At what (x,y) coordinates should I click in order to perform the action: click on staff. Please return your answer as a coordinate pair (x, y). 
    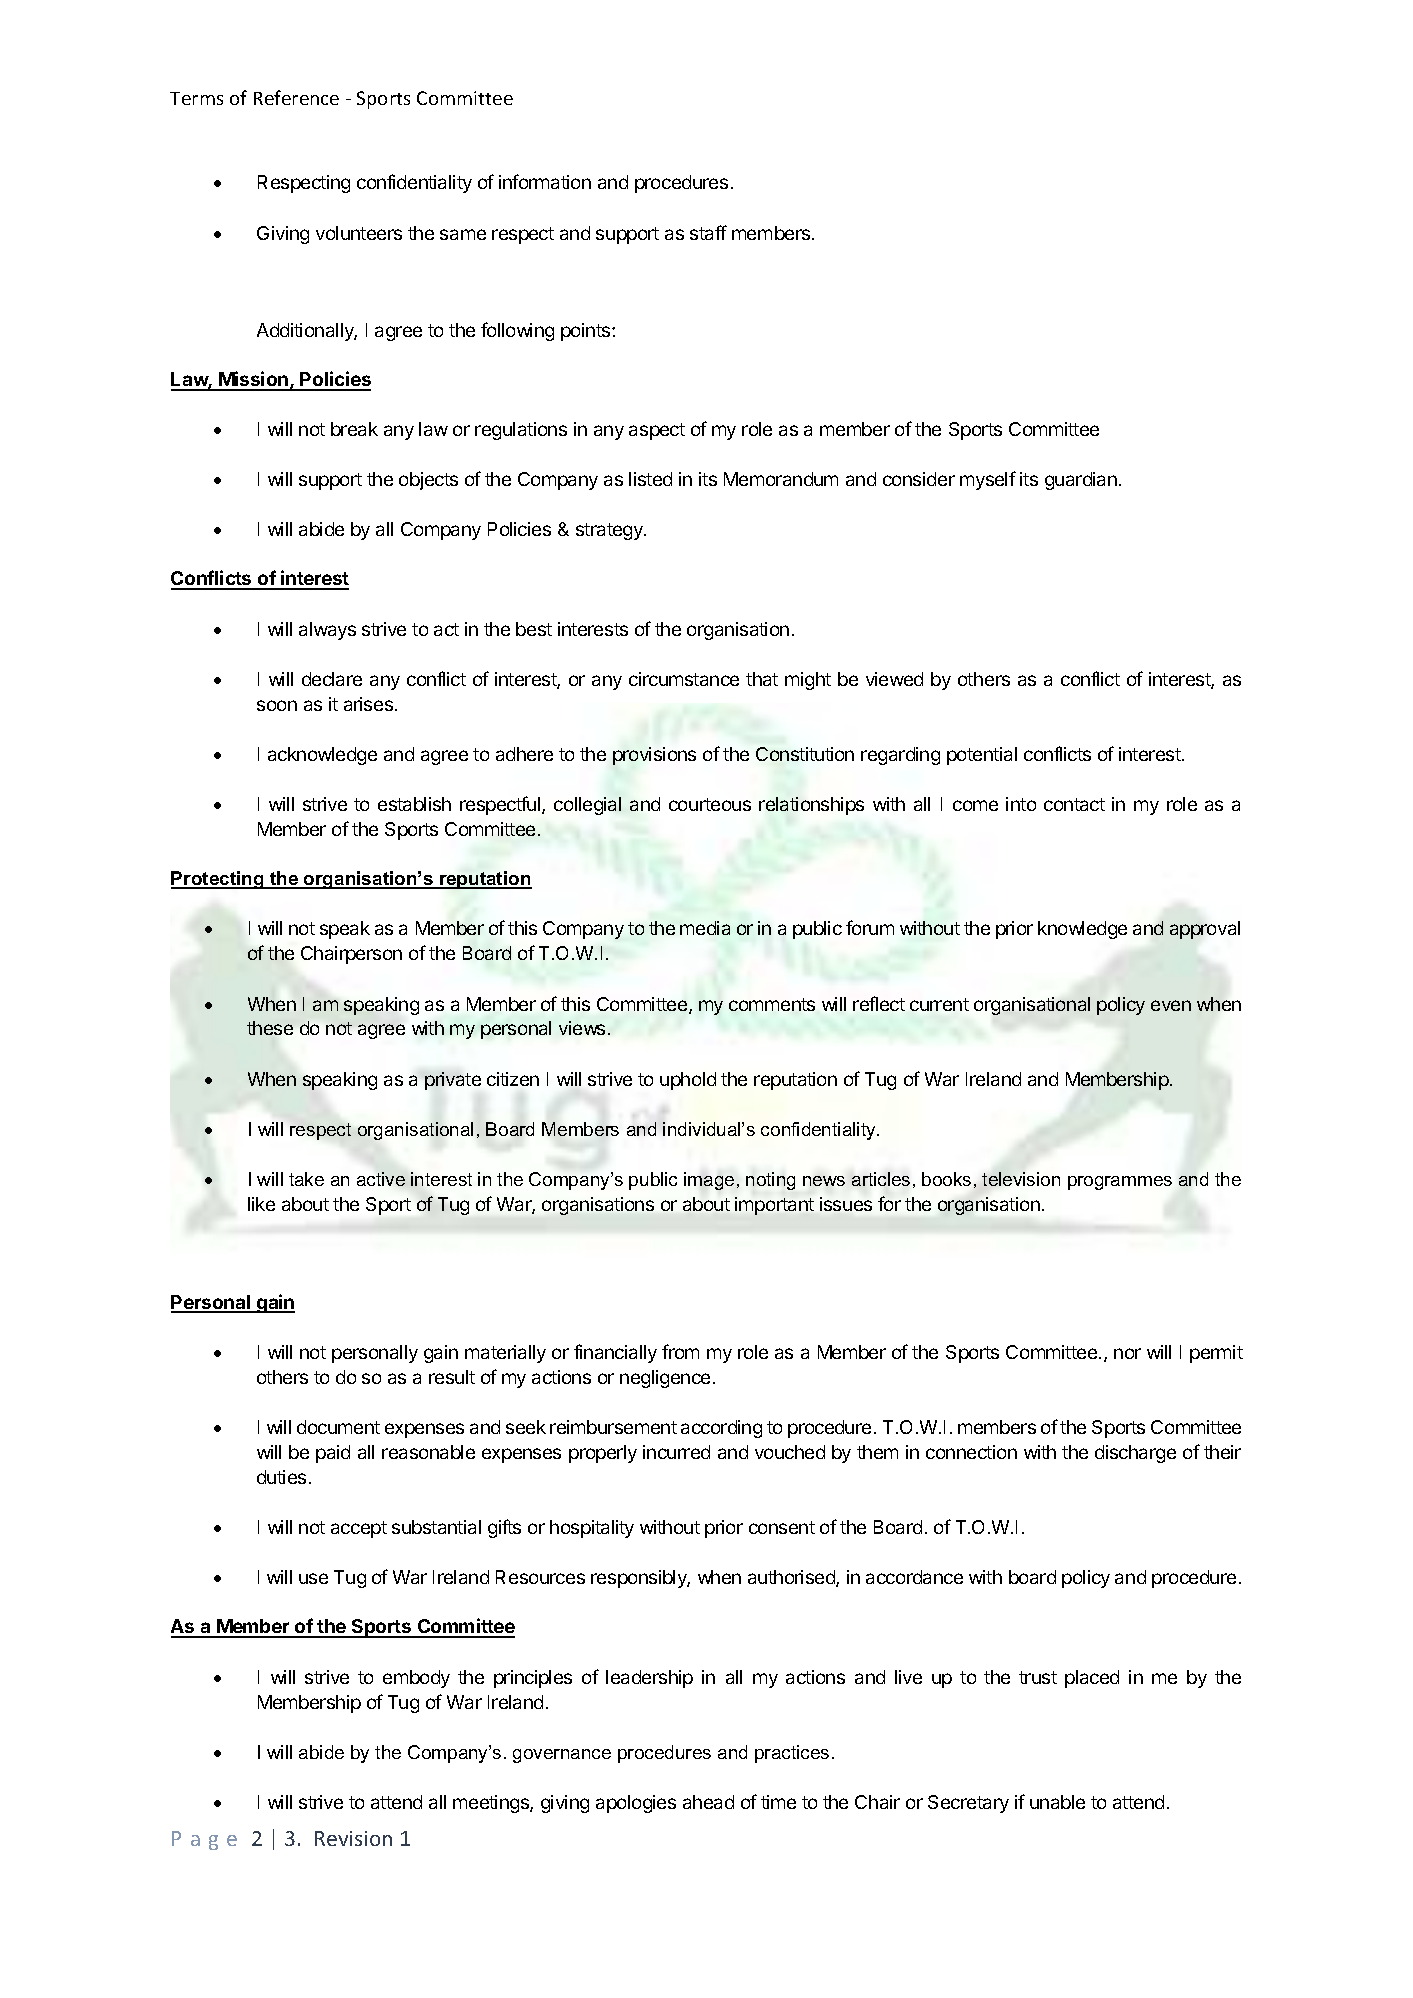
    Looking at the image, I should click on (708, 232).
